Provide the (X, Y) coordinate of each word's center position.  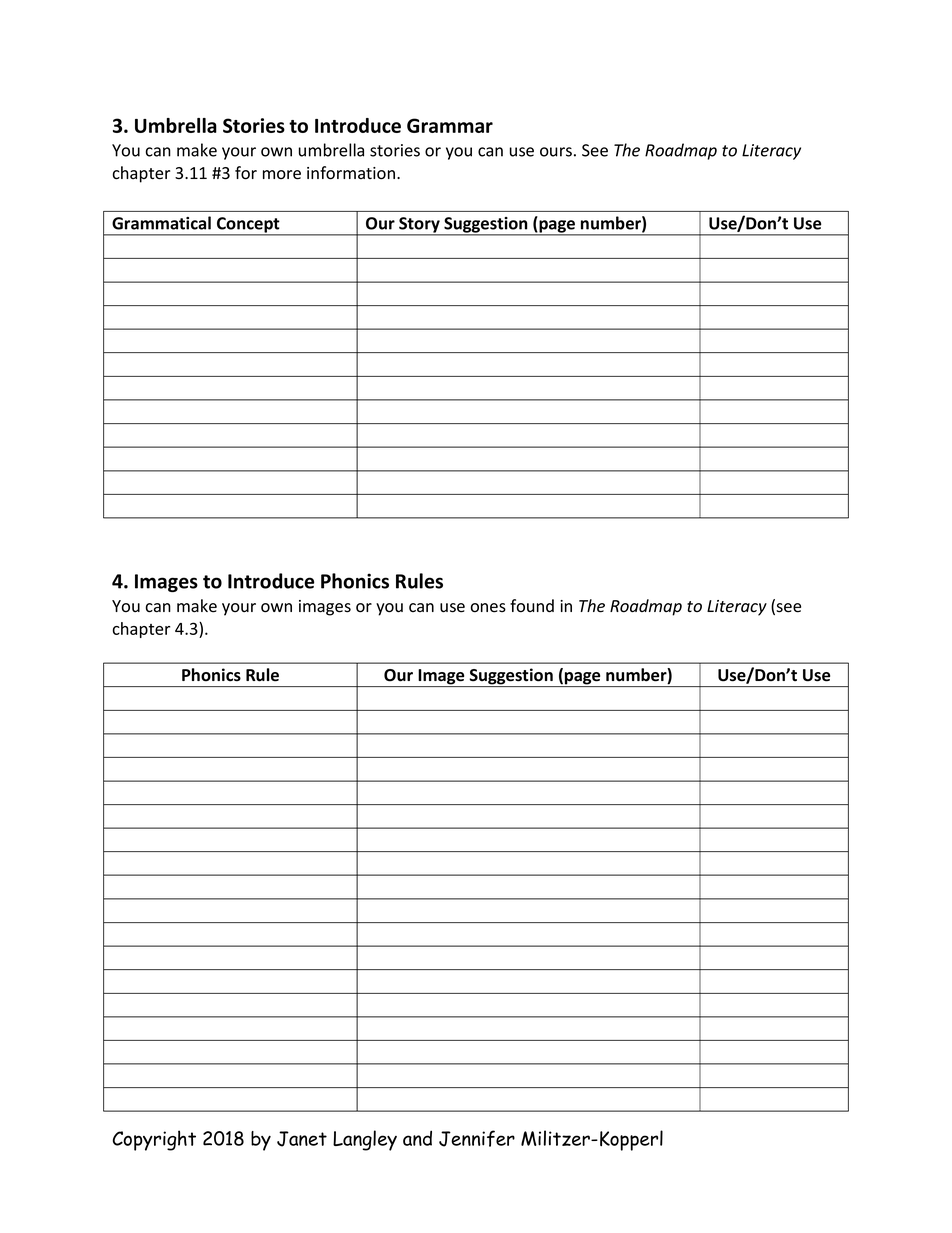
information (352, 173)
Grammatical (161, 223)
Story (419, 226)
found (532, 606)
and (417, 1138)
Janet (302, 1139)
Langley (365, 1140)
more (282, 175)
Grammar (450, 125)
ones (488, 608)
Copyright (154, 1140)
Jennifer (477, 1138)
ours (556, 152)
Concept (248, 226)
